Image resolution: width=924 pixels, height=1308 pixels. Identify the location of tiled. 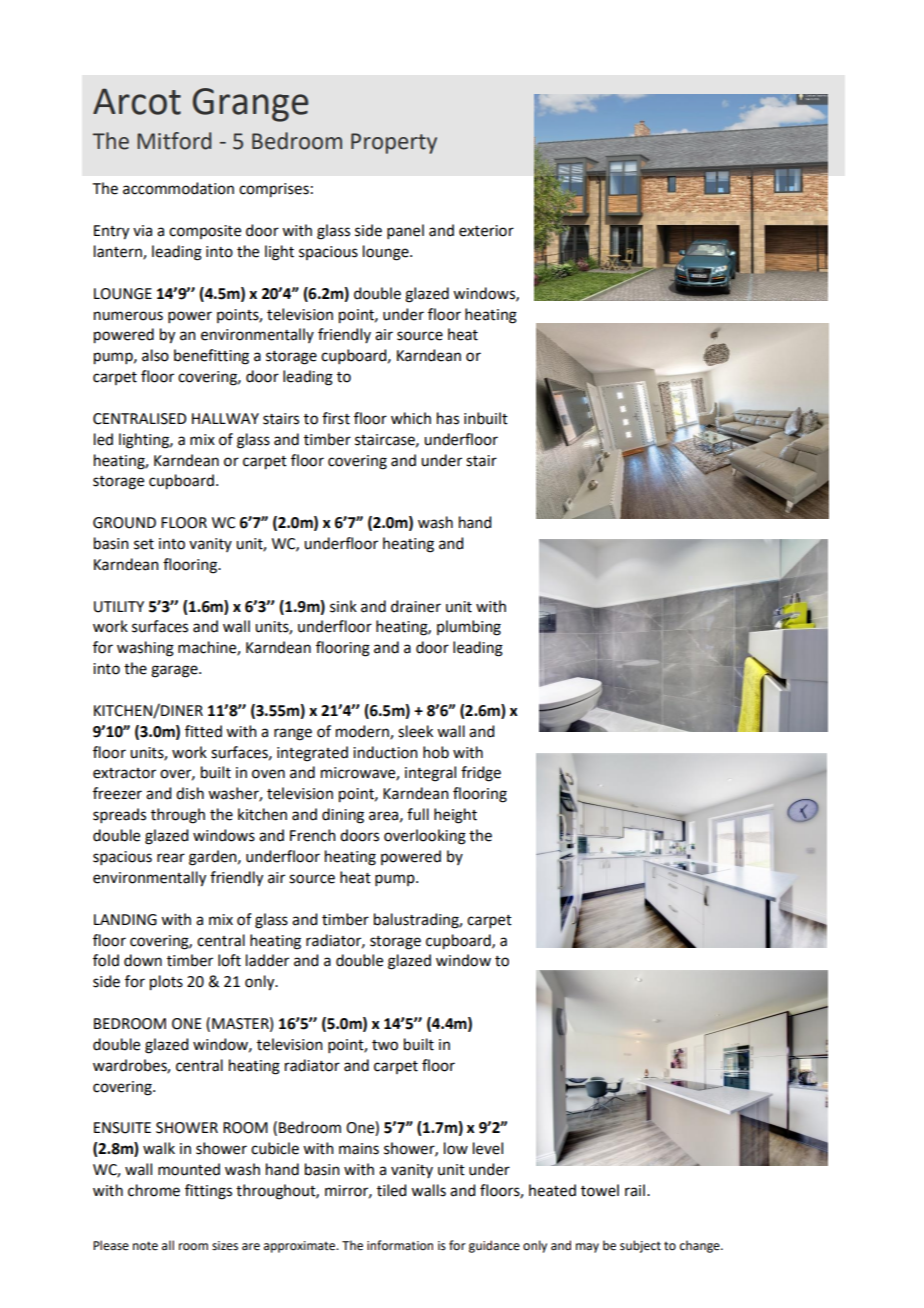
(391, 1190).
